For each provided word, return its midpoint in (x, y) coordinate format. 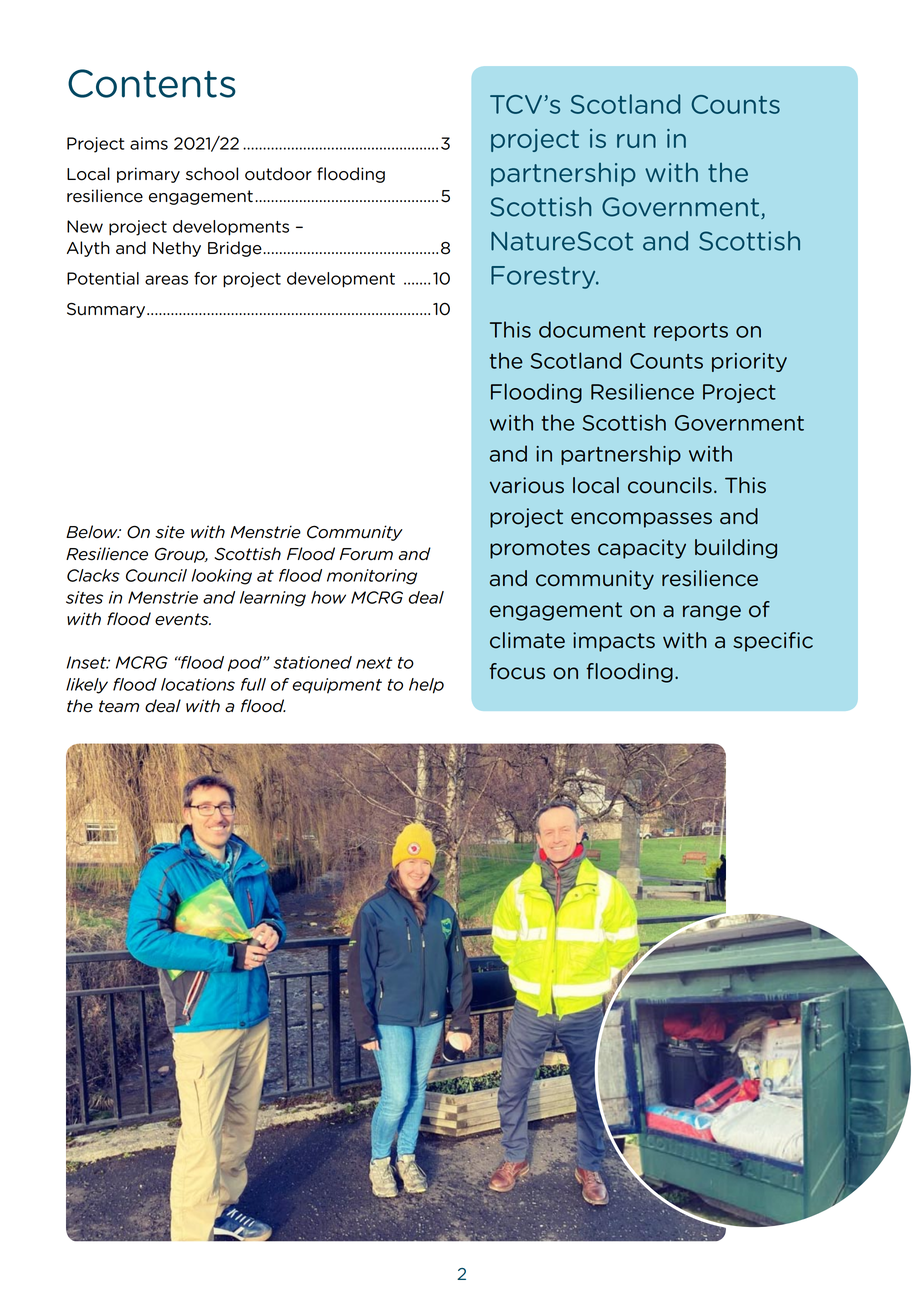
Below (93, 532)
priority (749, 362)
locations (198, 684)
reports (691, 332)
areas (166, 280)
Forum (366, 554)
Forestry (544, 277)
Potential (103, 278)
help (426, 686)
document (592, 329)
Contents (152, 83)
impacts (614, 642)
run (636, 141)
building (736, 549)
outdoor (278, 174)
